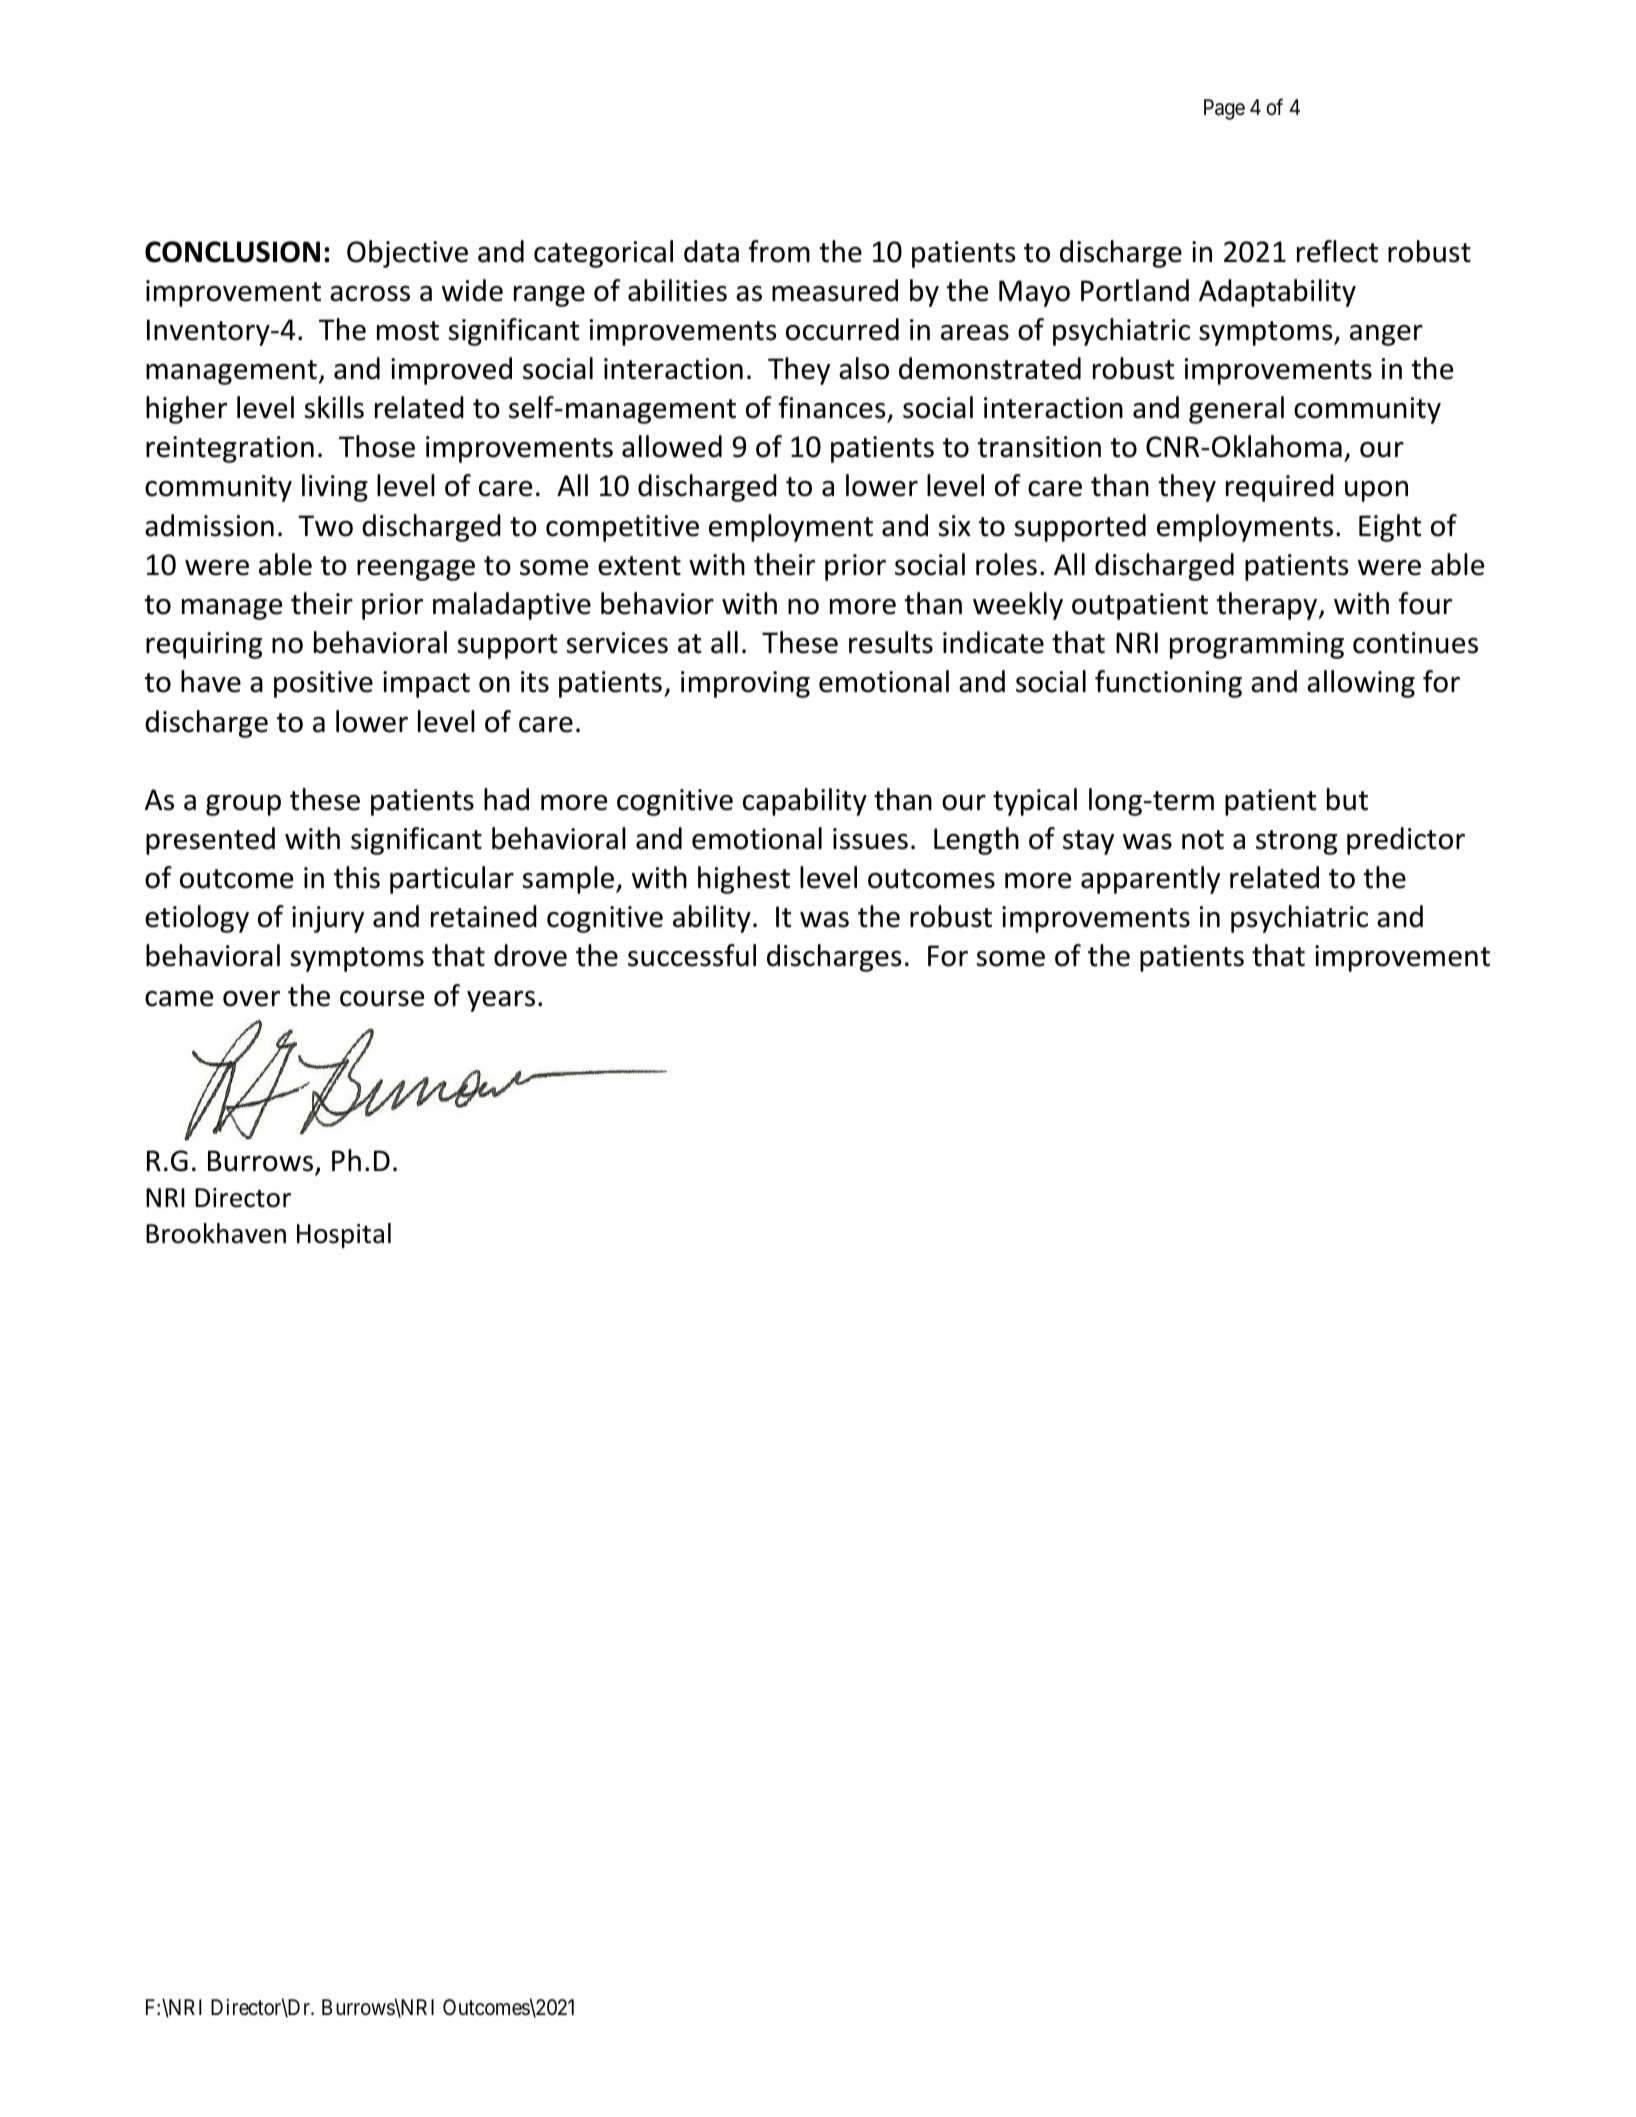 This document has height=2117, width=1636. Describe the element at coordinates (335, 488) in the document. I see `living` at that location.
